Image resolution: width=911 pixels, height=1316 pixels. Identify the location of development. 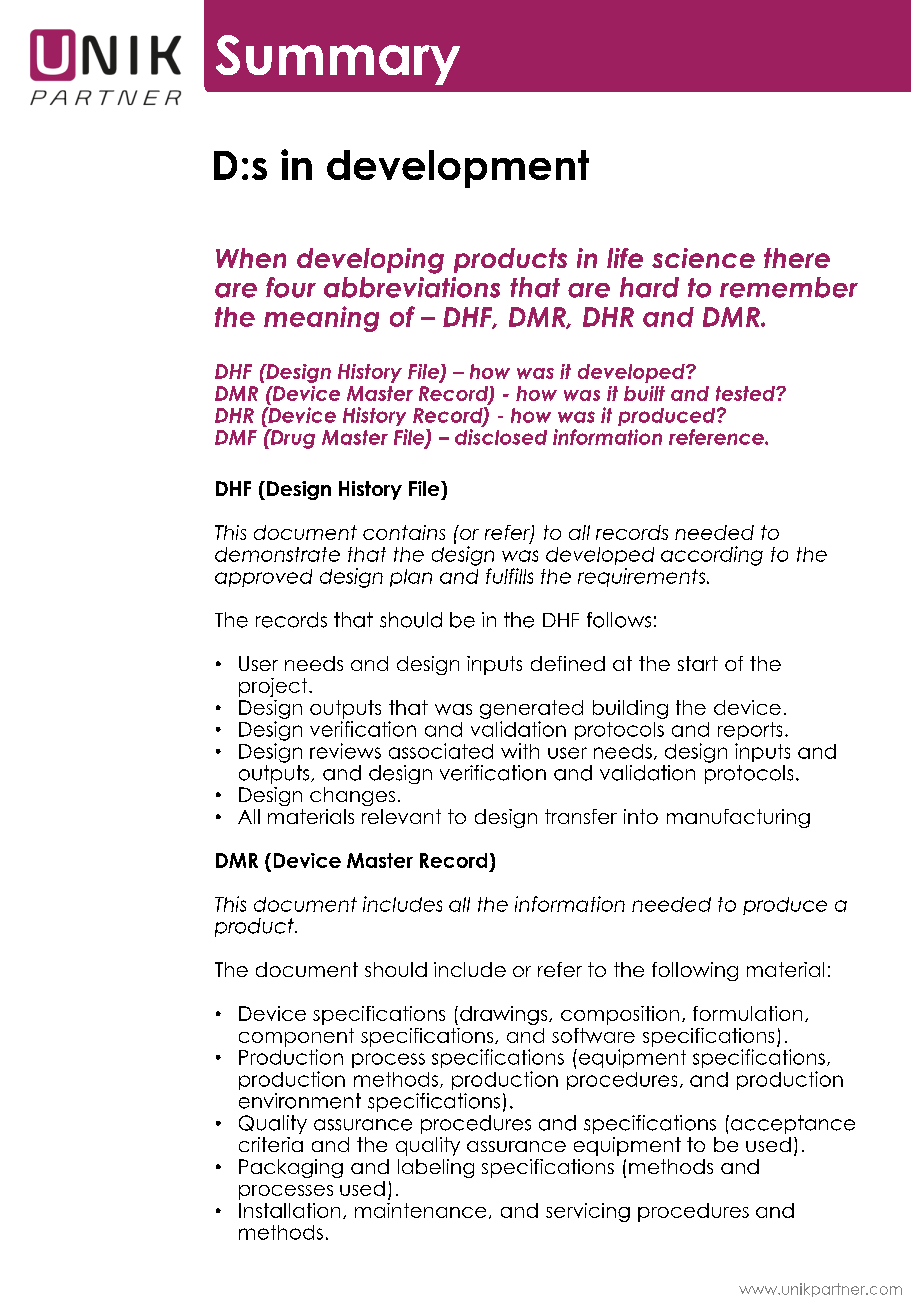
(458, 169).
